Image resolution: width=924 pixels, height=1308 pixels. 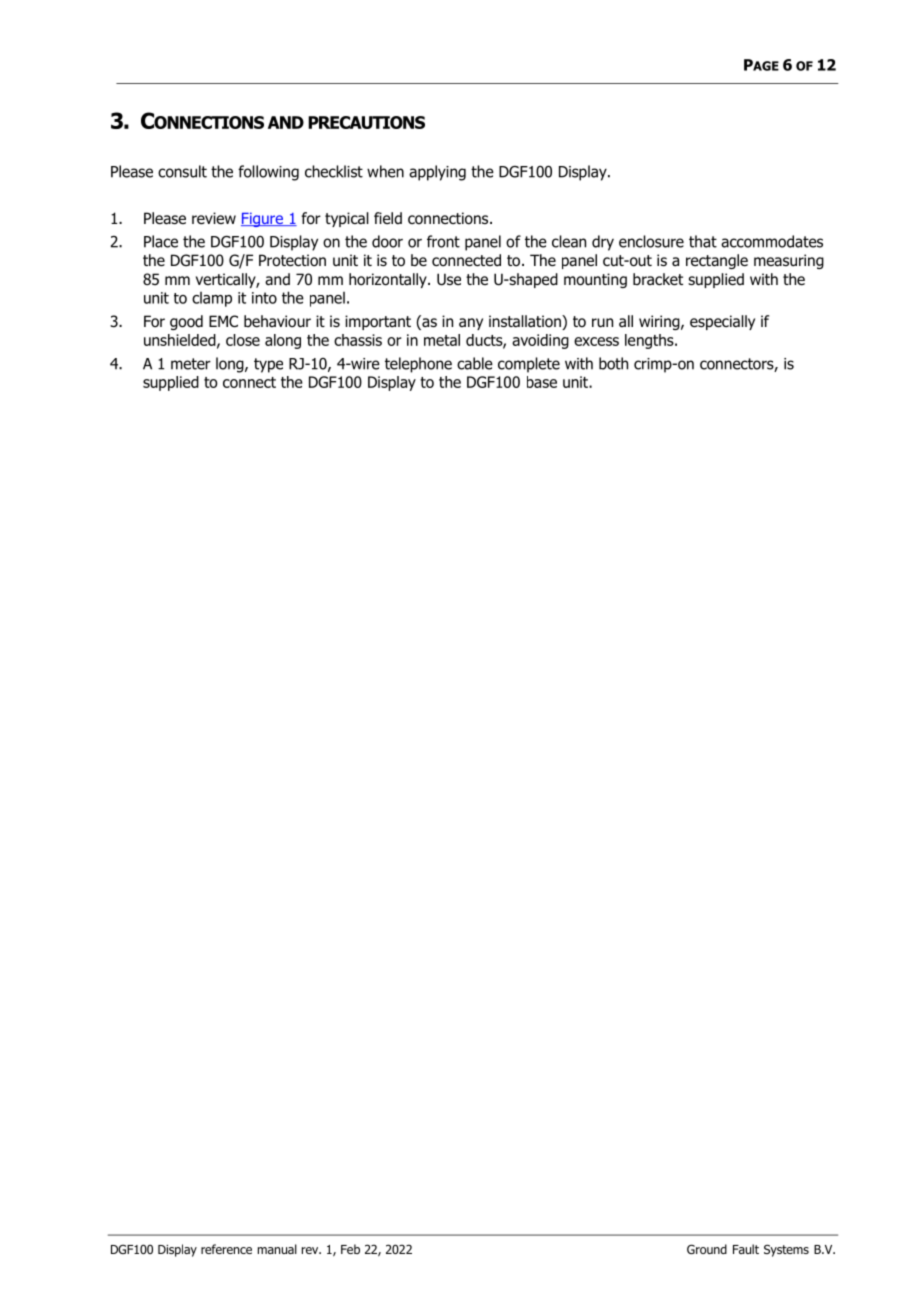 What do you see at coordinates (350, 1249) in the screenshot?
I see `Feb` at bounding box center [350, 1249].
